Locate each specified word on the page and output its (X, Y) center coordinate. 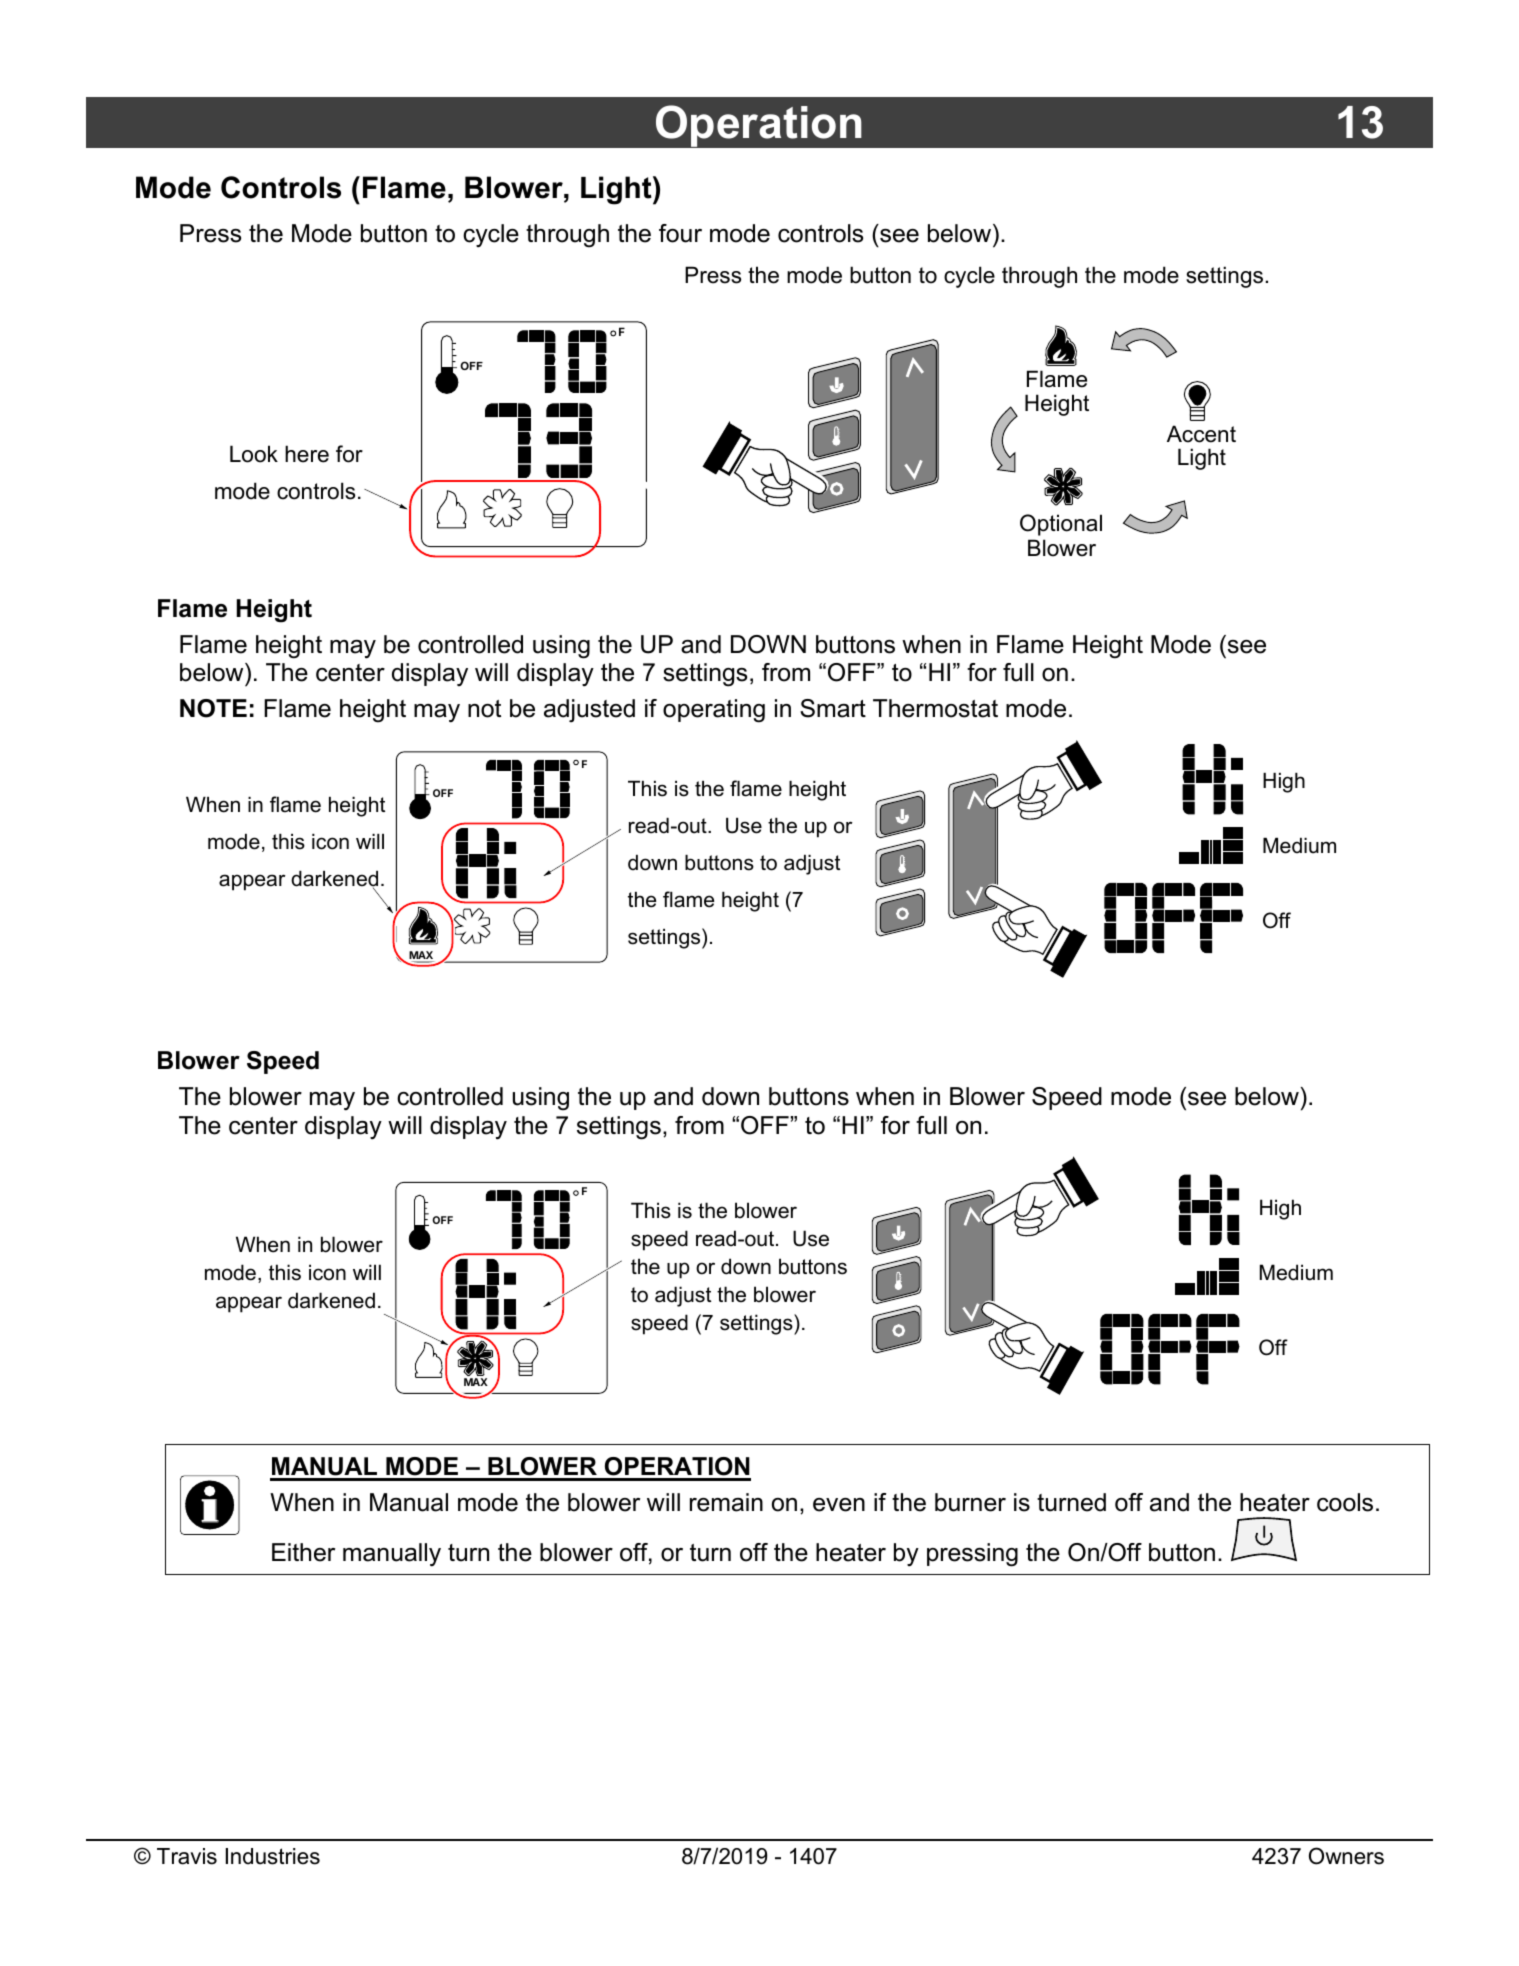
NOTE (213, 708)
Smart (833, 708)
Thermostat (935, 708)
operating (714, 711)
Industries (273, 1856)
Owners (1346, 1856)
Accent (1201, 434)
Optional (1061, 525)
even (839, 1505)
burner (970, 1502)
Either (303, 1552)
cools (1345, 1502)
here (307, 454)
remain (726, 1502)
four (680, 233)
